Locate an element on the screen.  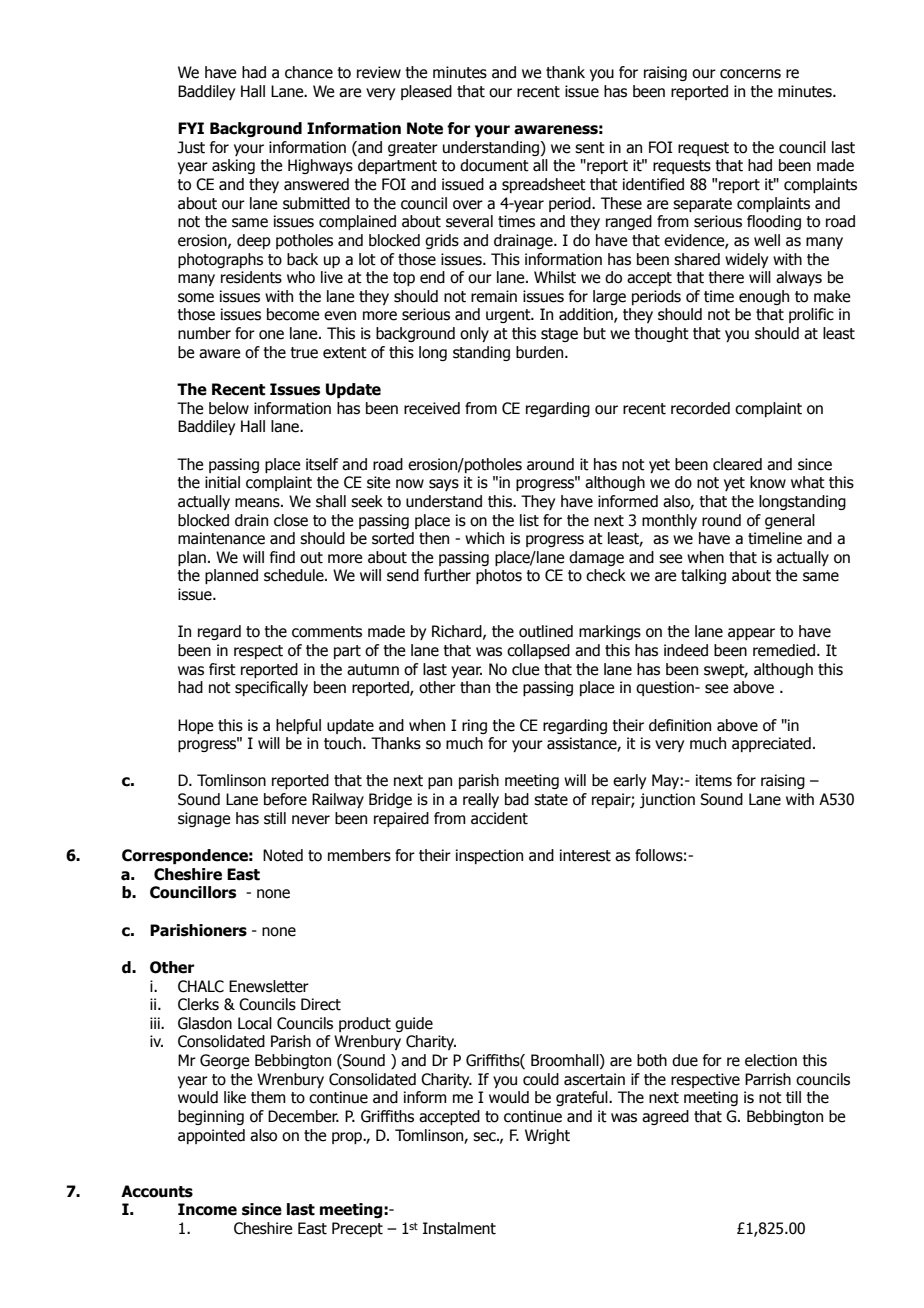
Income is located at coordinates (207, 1209).
